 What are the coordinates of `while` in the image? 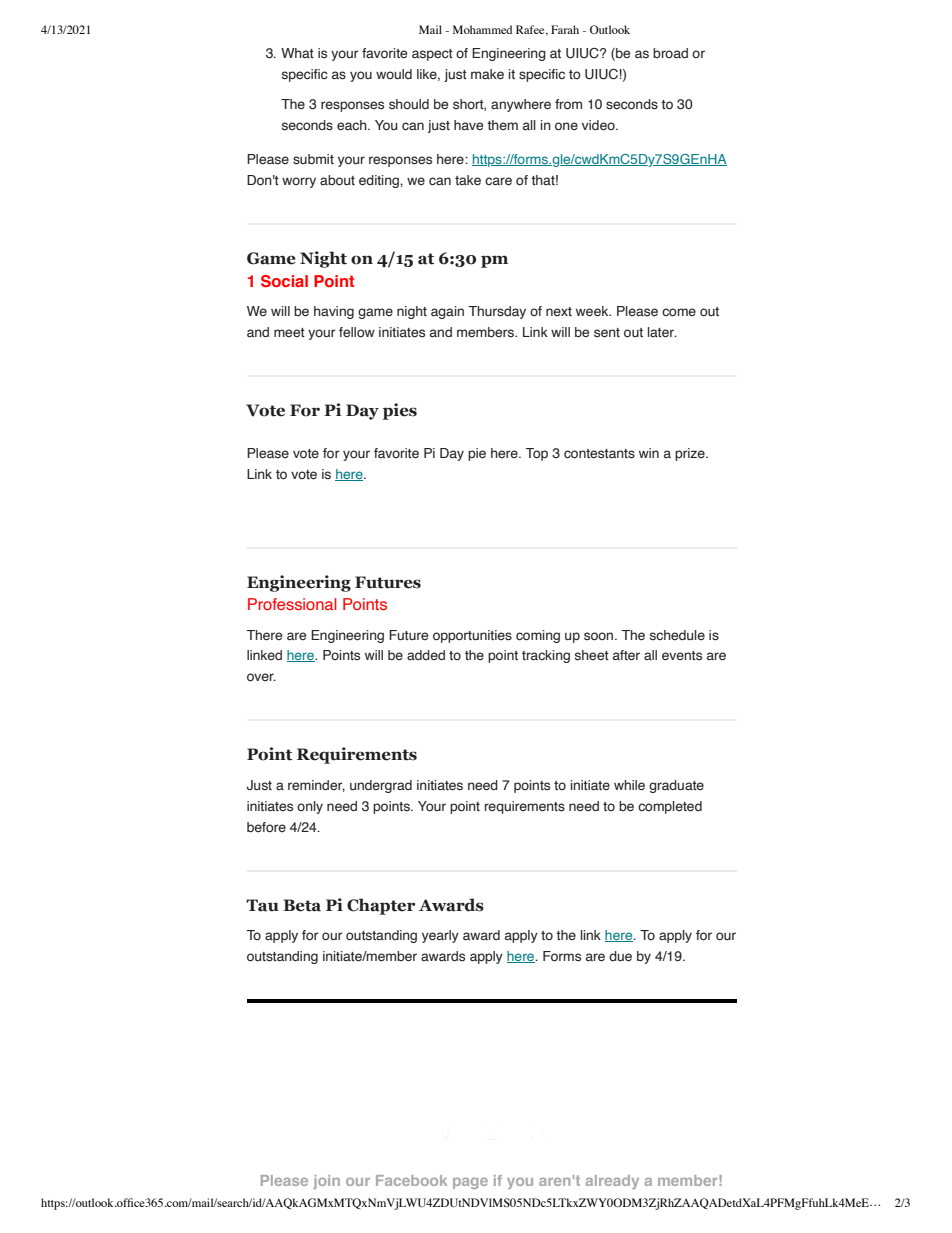 It's located at (629, 785).
